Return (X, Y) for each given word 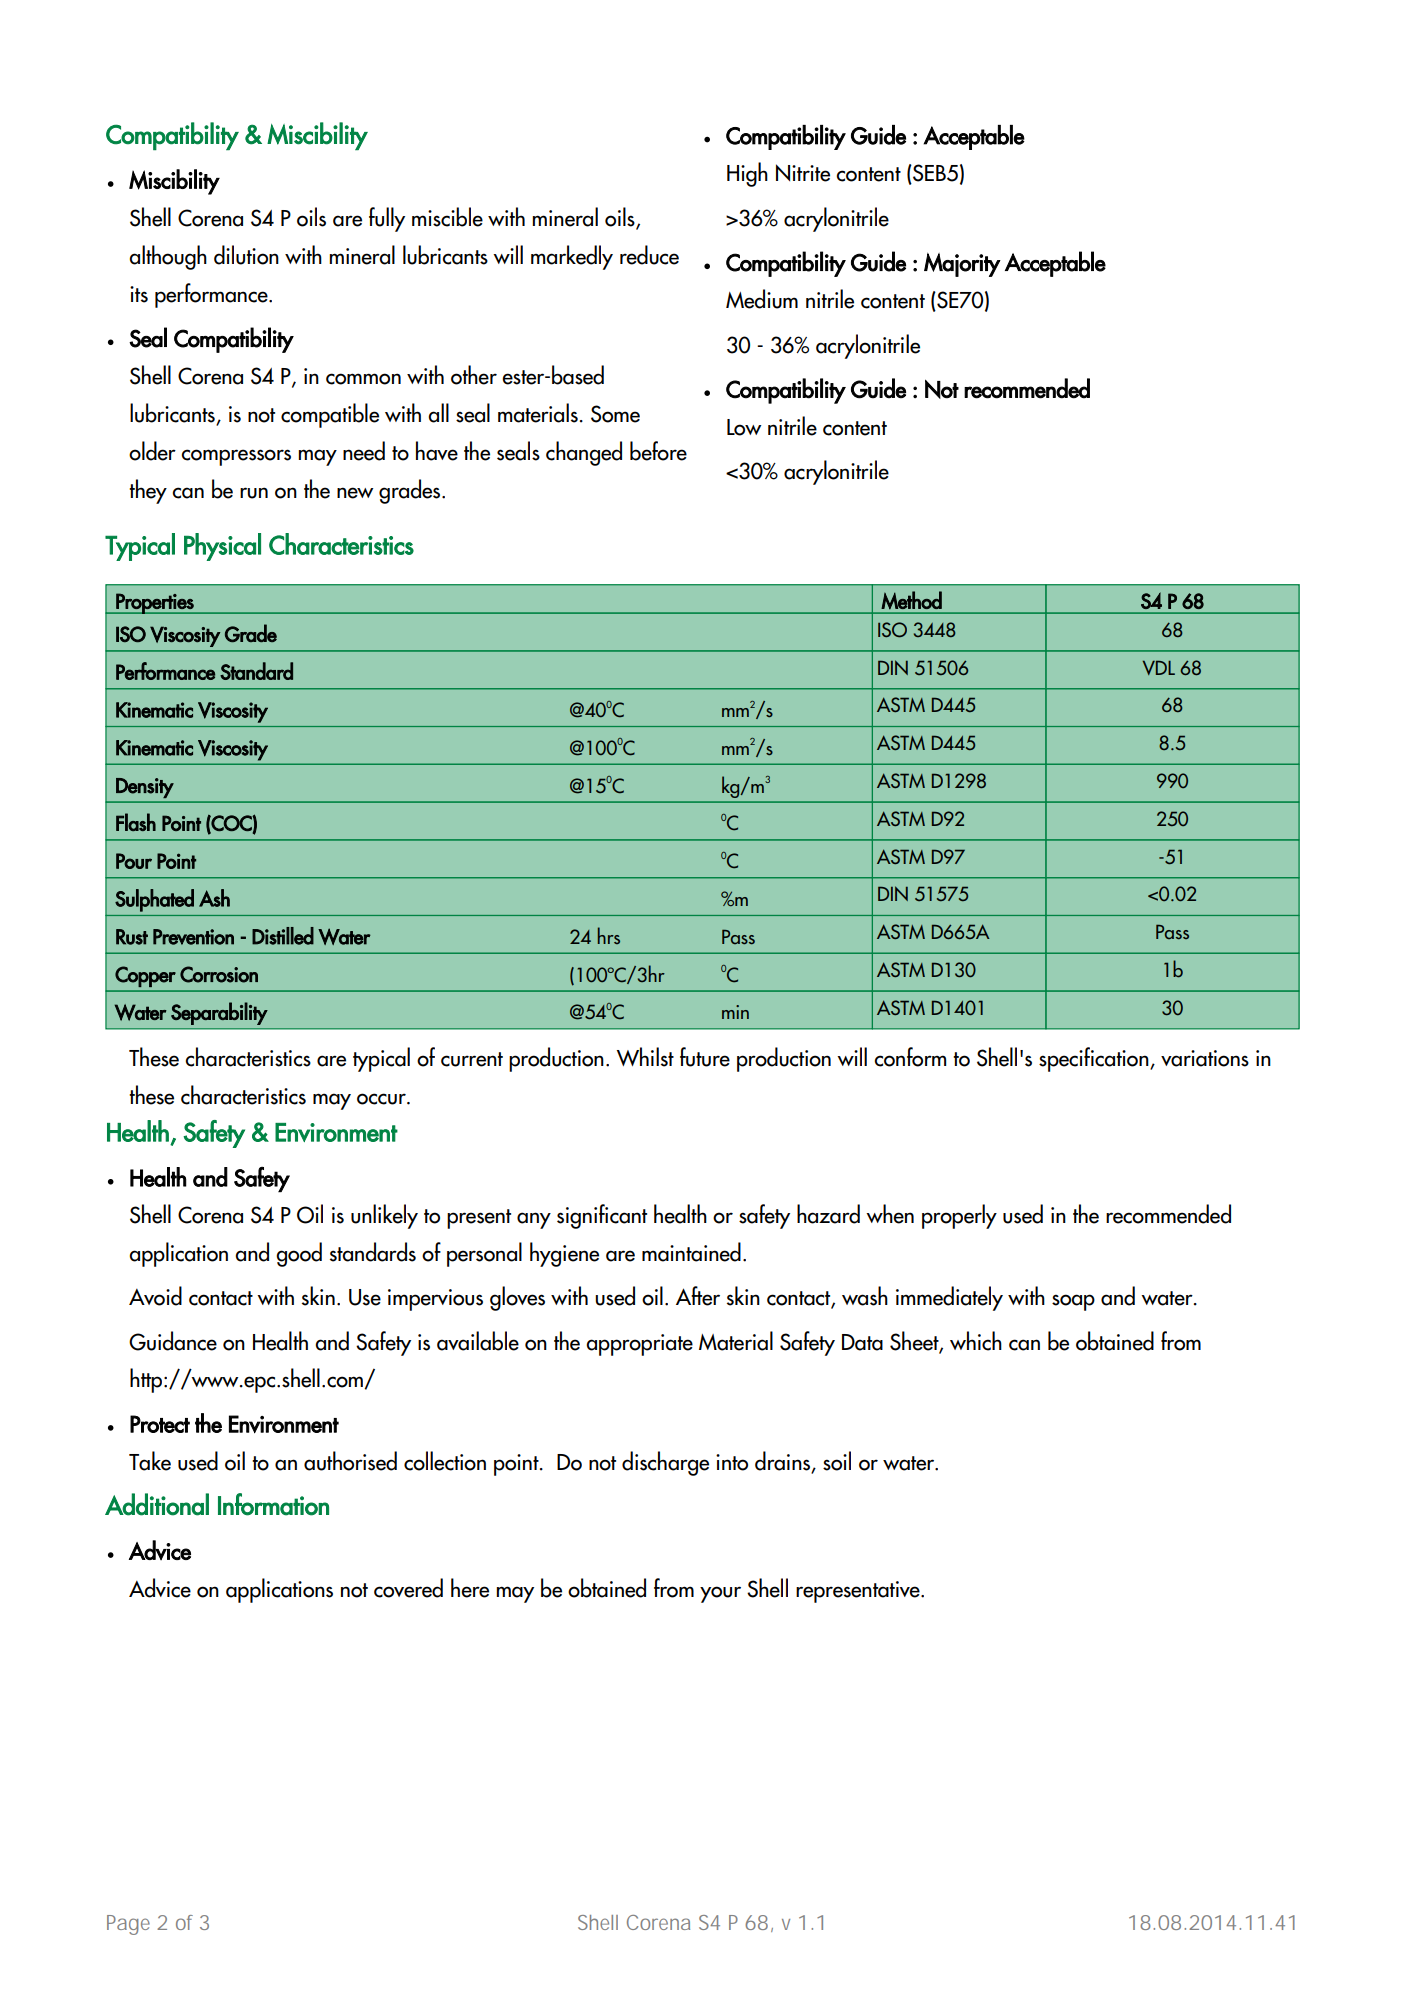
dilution (246, 255)
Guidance (173, 1341)
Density (145, 788)
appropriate (639, 1345)
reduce (649, 255)
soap (1073, 1302)
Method (911, 600)
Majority (962, 265)
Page (128, 1925)
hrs (609, 935)
